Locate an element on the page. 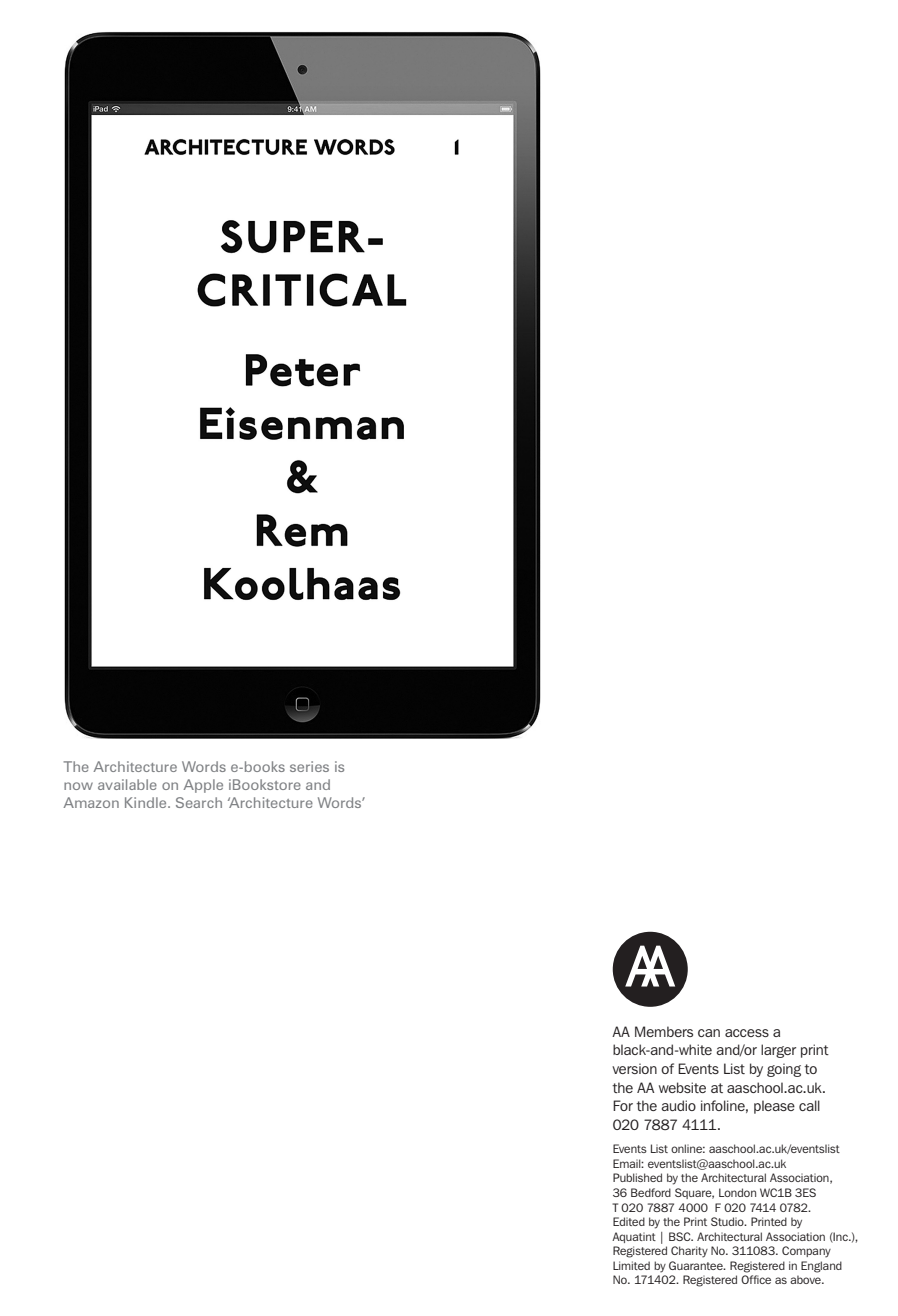 This image has height=1316, width=898. series is located at coordinates (309, 766).
